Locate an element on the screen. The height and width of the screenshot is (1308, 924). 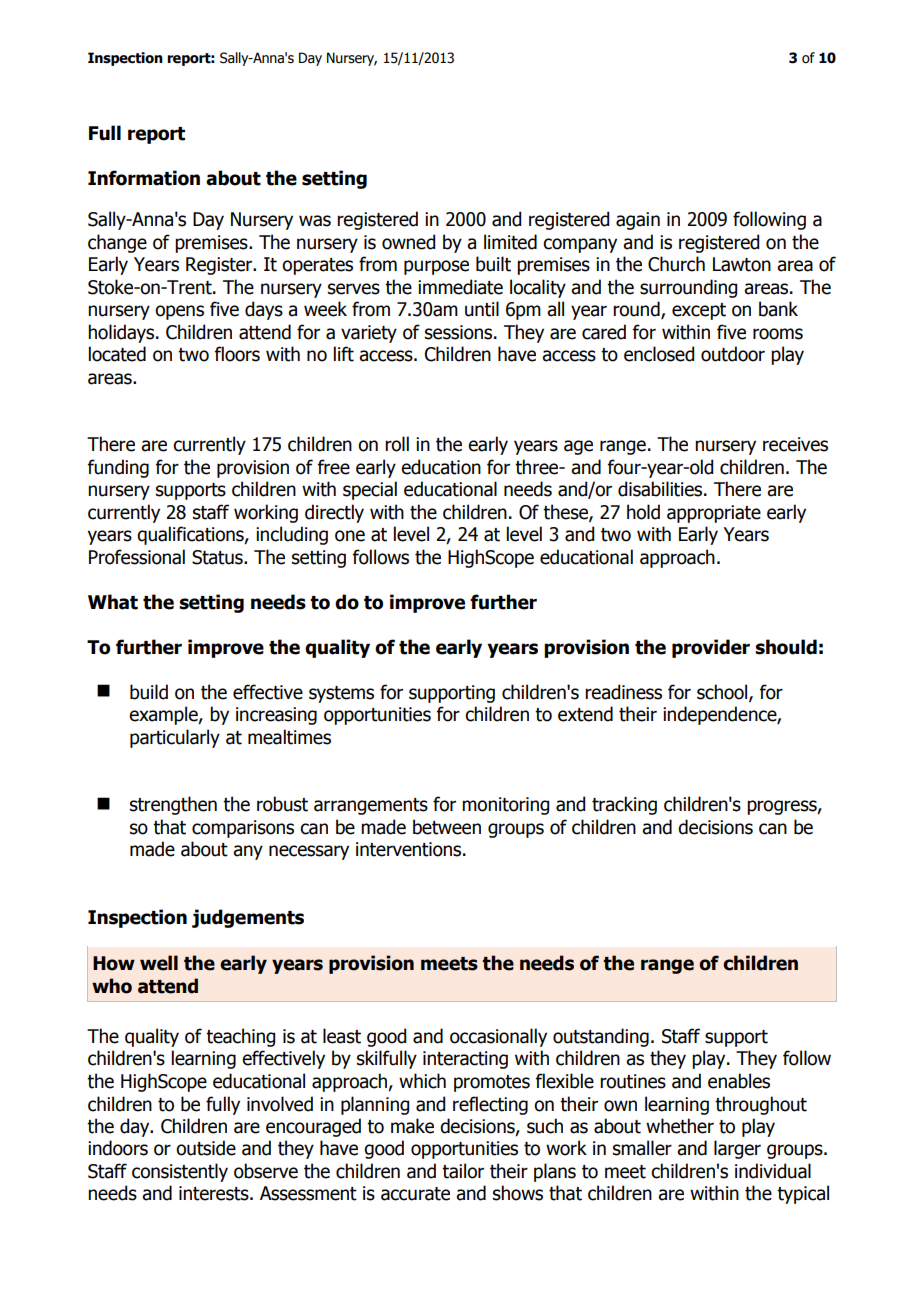
Information is located at coordinates (144, 178).
